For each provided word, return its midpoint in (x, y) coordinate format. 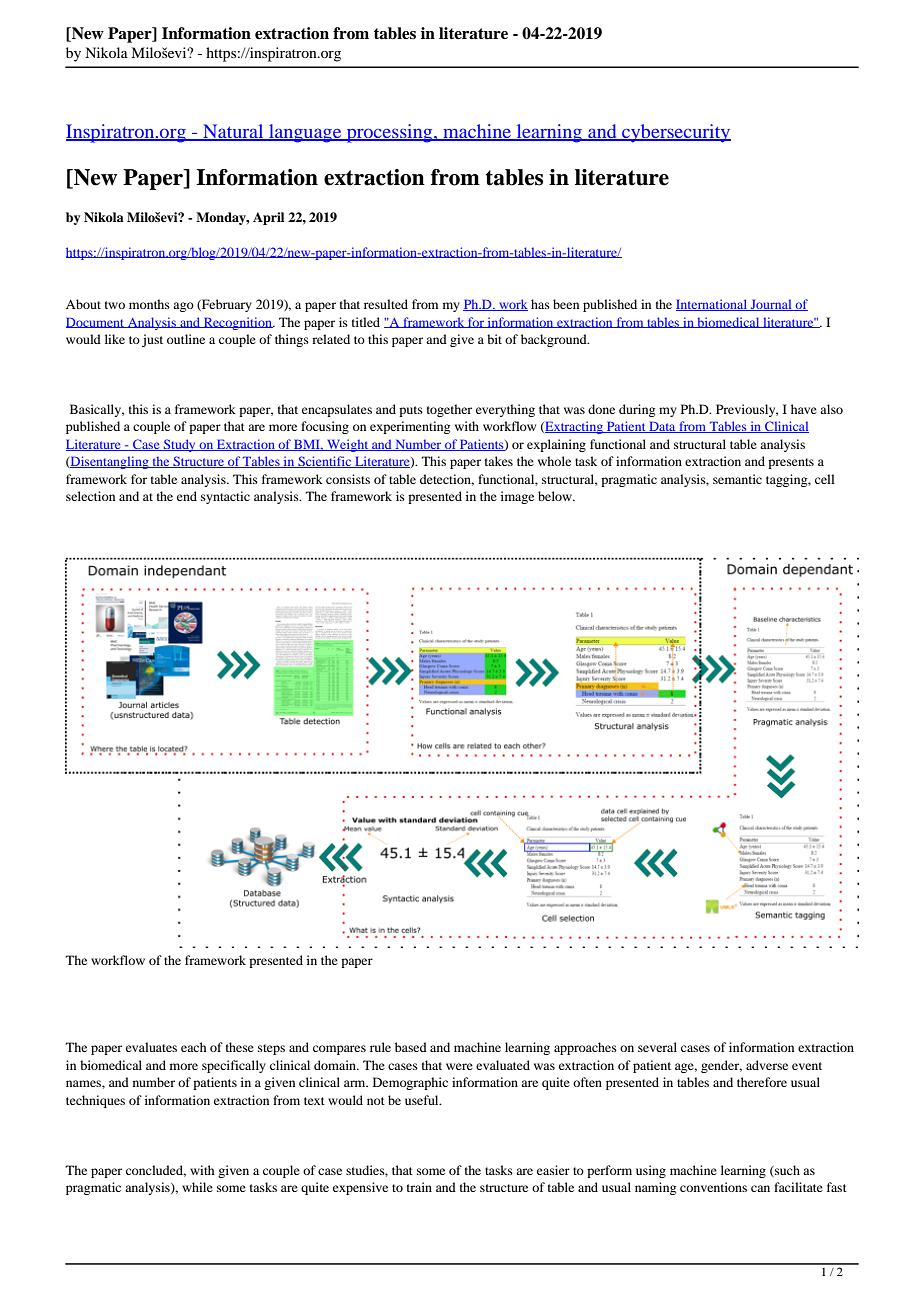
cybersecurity (675, 133)
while (197, 1187)
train (419, 1187)
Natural (233, 132)
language (305, 133)
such (786, 1171)
